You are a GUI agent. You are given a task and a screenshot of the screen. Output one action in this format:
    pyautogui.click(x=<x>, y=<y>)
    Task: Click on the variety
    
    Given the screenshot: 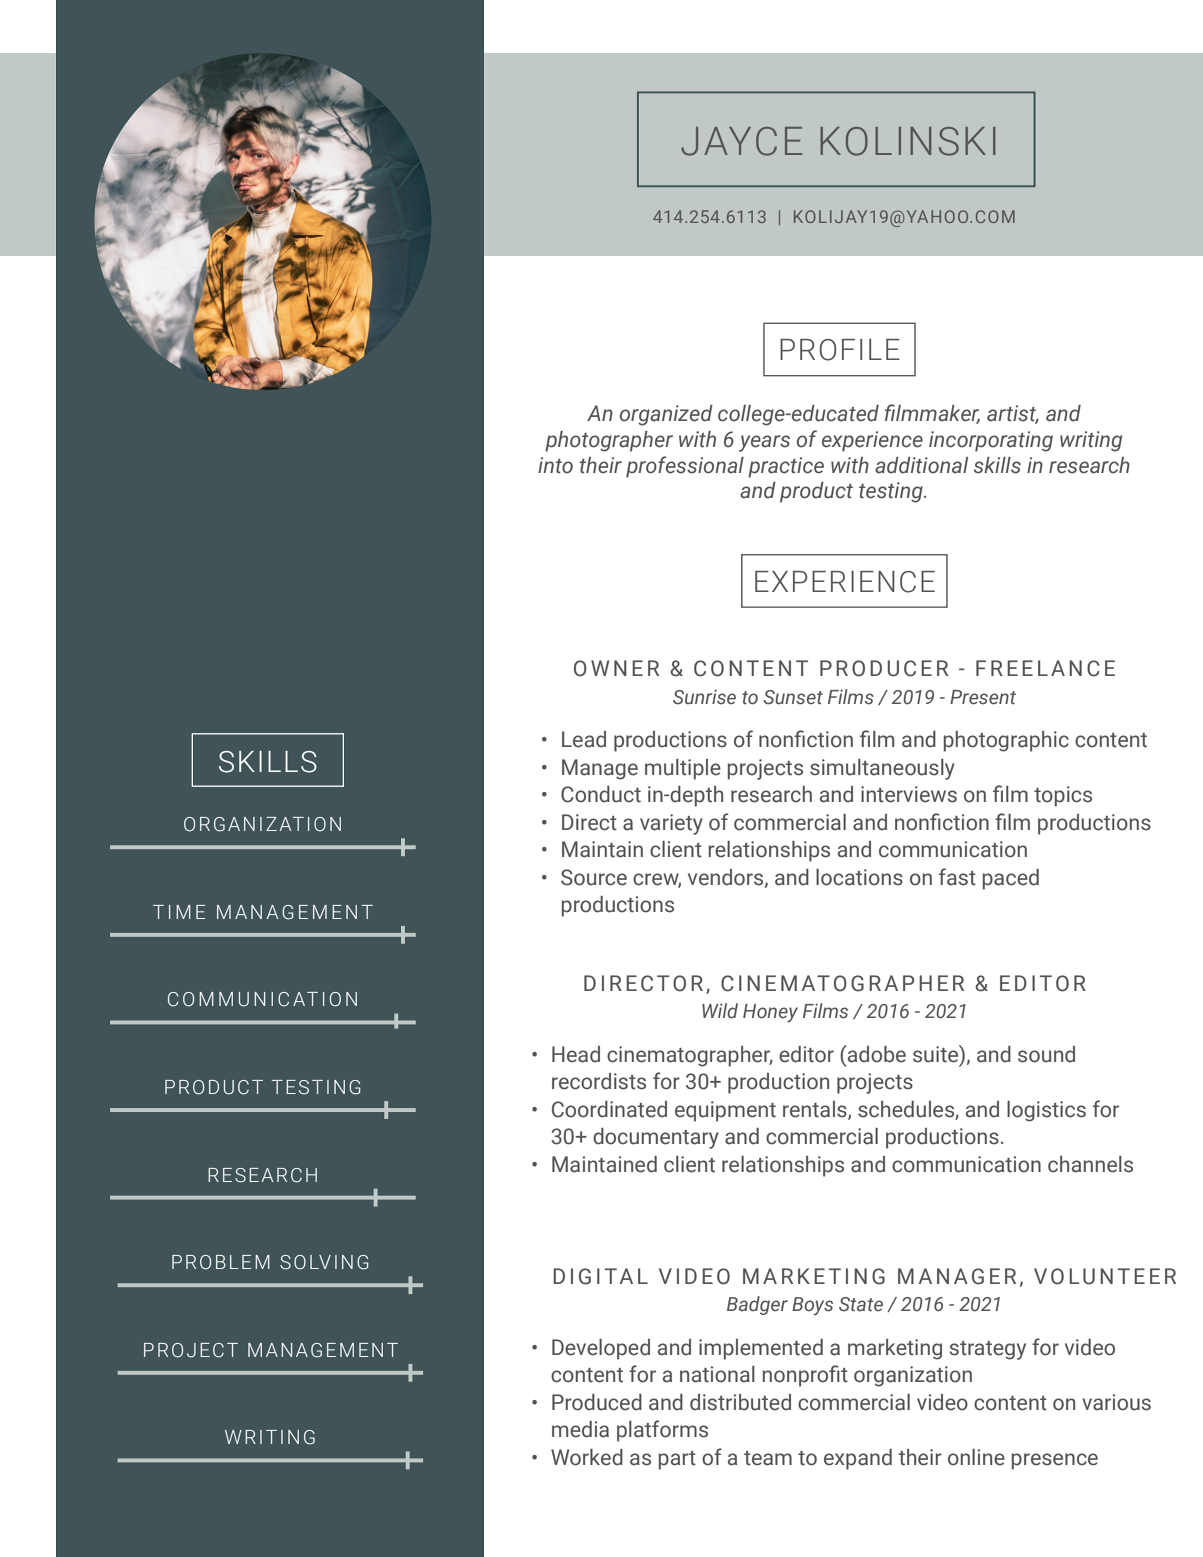 What is the action you would take?
    pyautogui.click(x=671, y=824)
